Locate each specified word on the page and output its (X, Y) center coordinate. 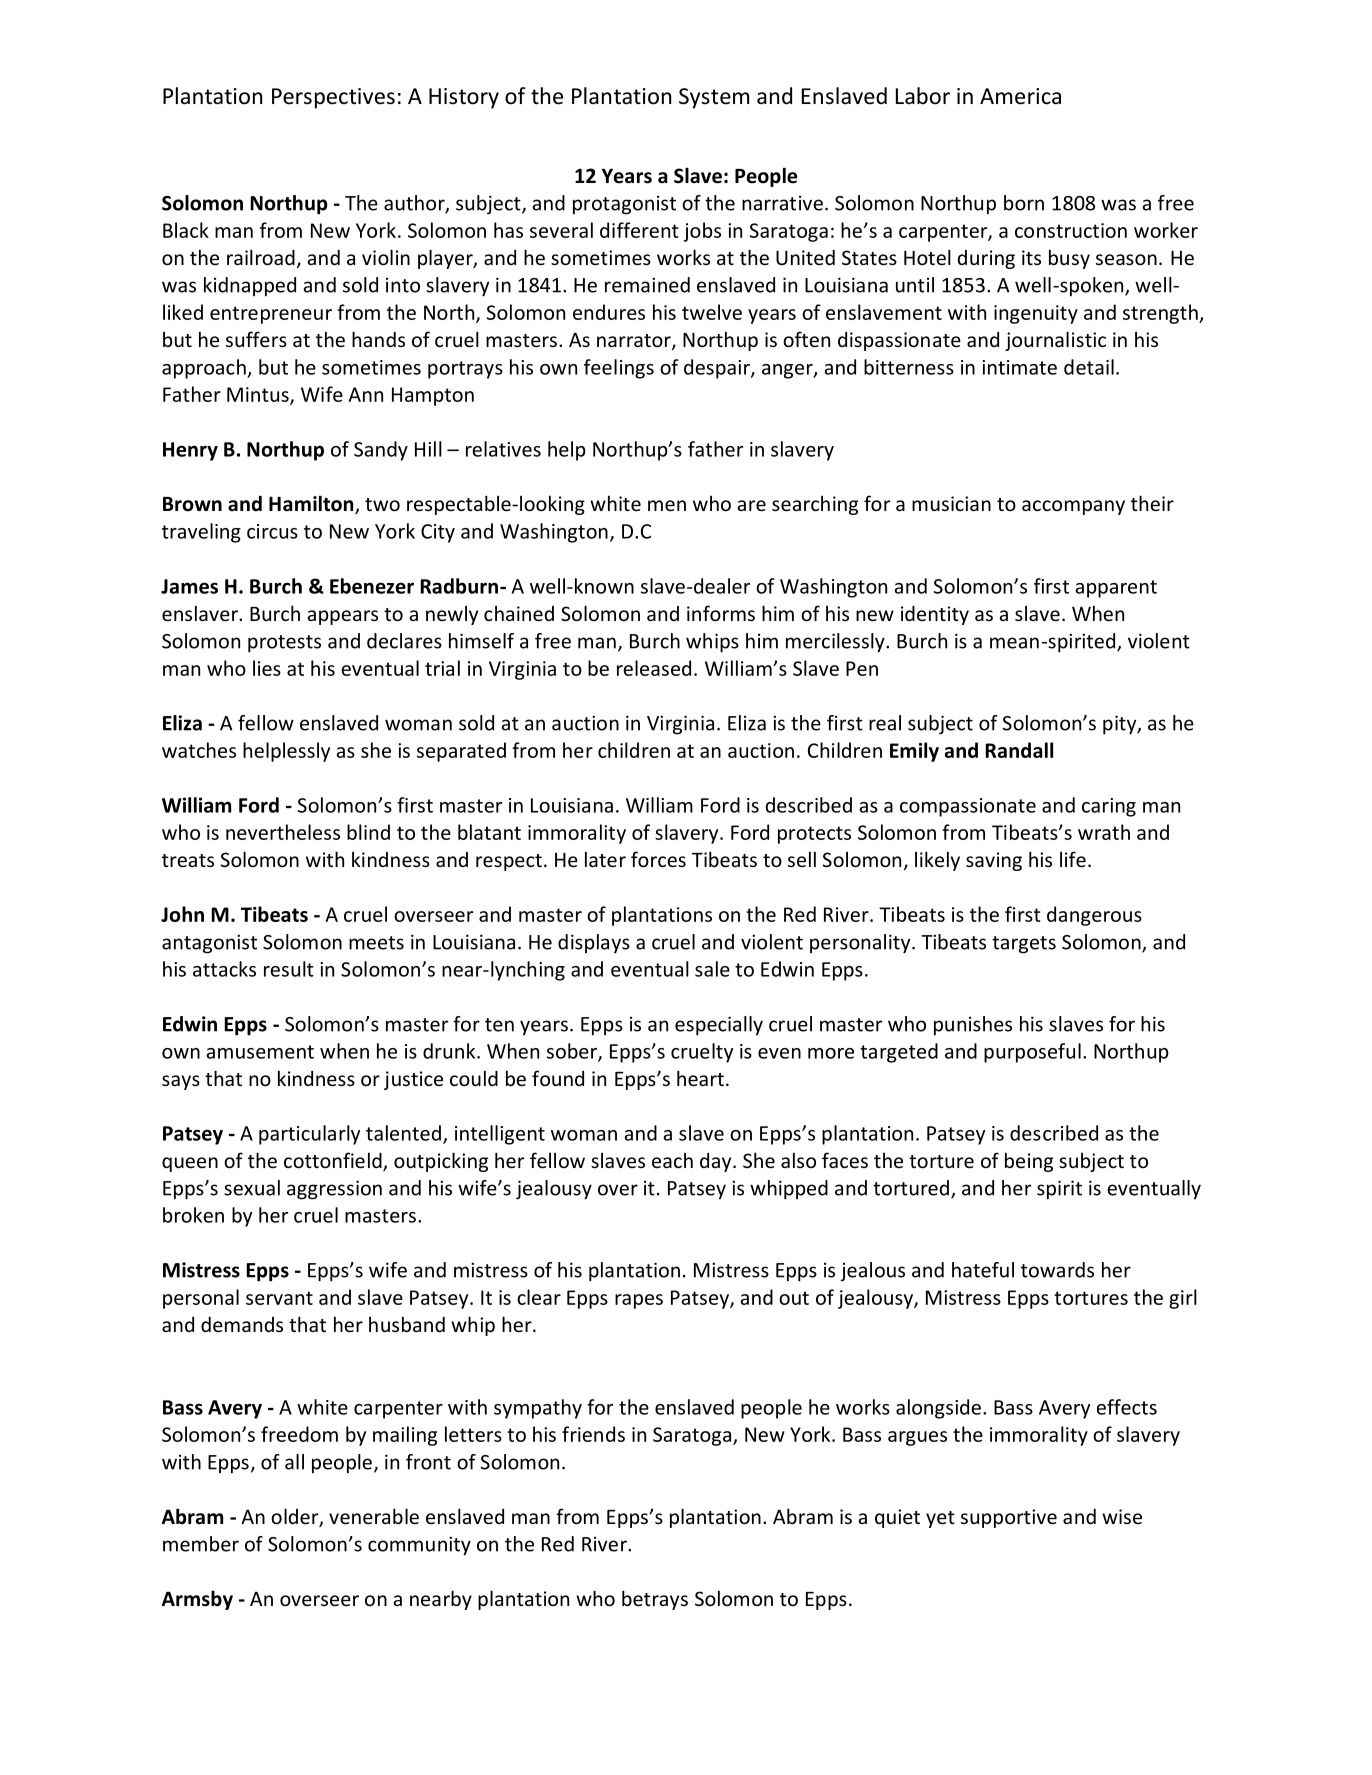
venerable (374, 1516)
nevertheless (283, 832)
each (672, 1160)
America (1020, 96)
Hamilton (312, 504)
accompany (1073, 507)
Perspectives (333, 98)
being (1029, 1162)
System (714, 98)
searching (815, 505)
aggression (334, 1190)
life (1073, 859)
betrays (655, 1600)
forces (658, 859)
